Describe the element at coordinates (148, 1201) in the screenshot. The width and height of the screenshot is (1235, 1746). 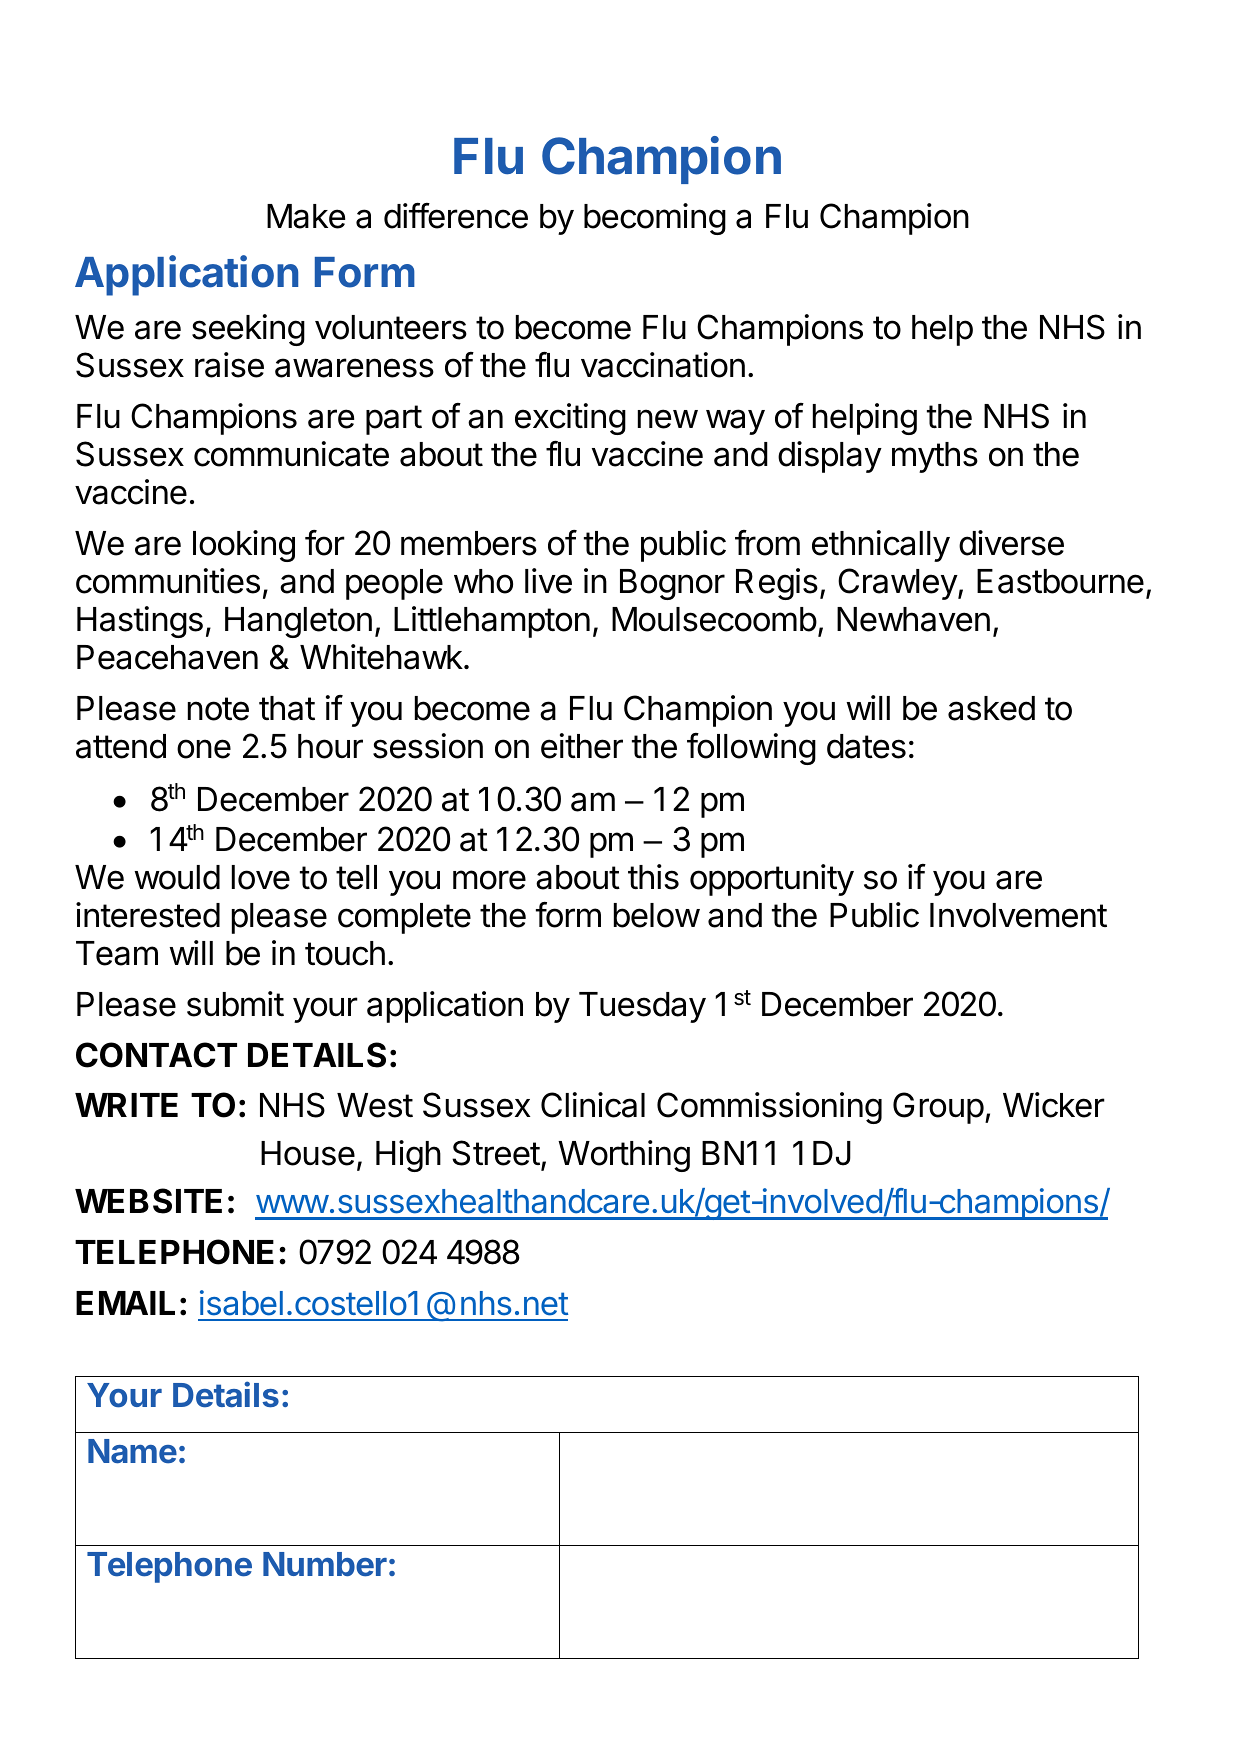
I see `WEBSITE` at that location.
